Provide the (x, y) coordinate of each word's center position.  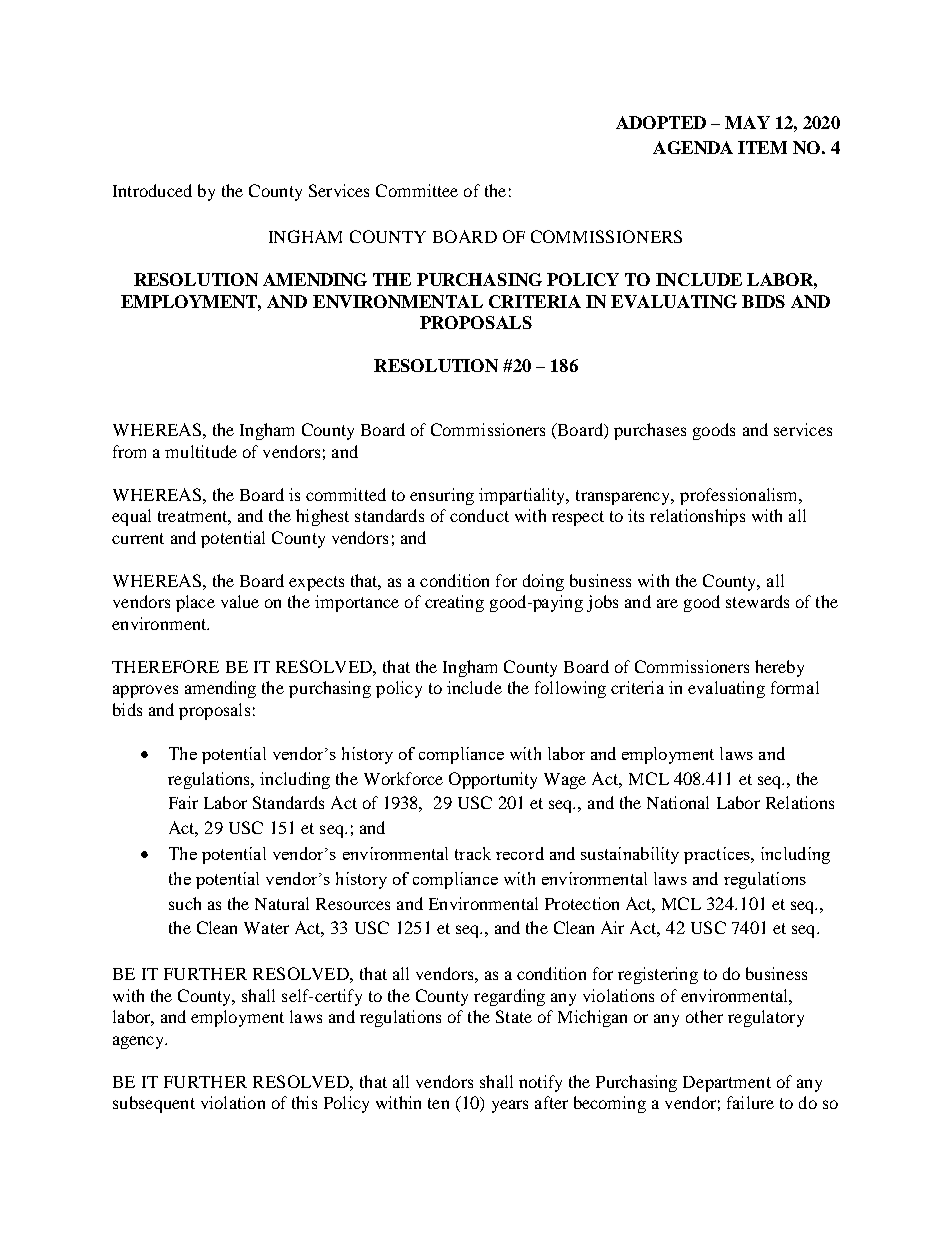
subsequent (154, 1104)
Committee (417, 190)
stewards (757, 601)
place (195, 603)
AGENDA (693, 147)
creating (454, 603)
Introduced (152, 190)
